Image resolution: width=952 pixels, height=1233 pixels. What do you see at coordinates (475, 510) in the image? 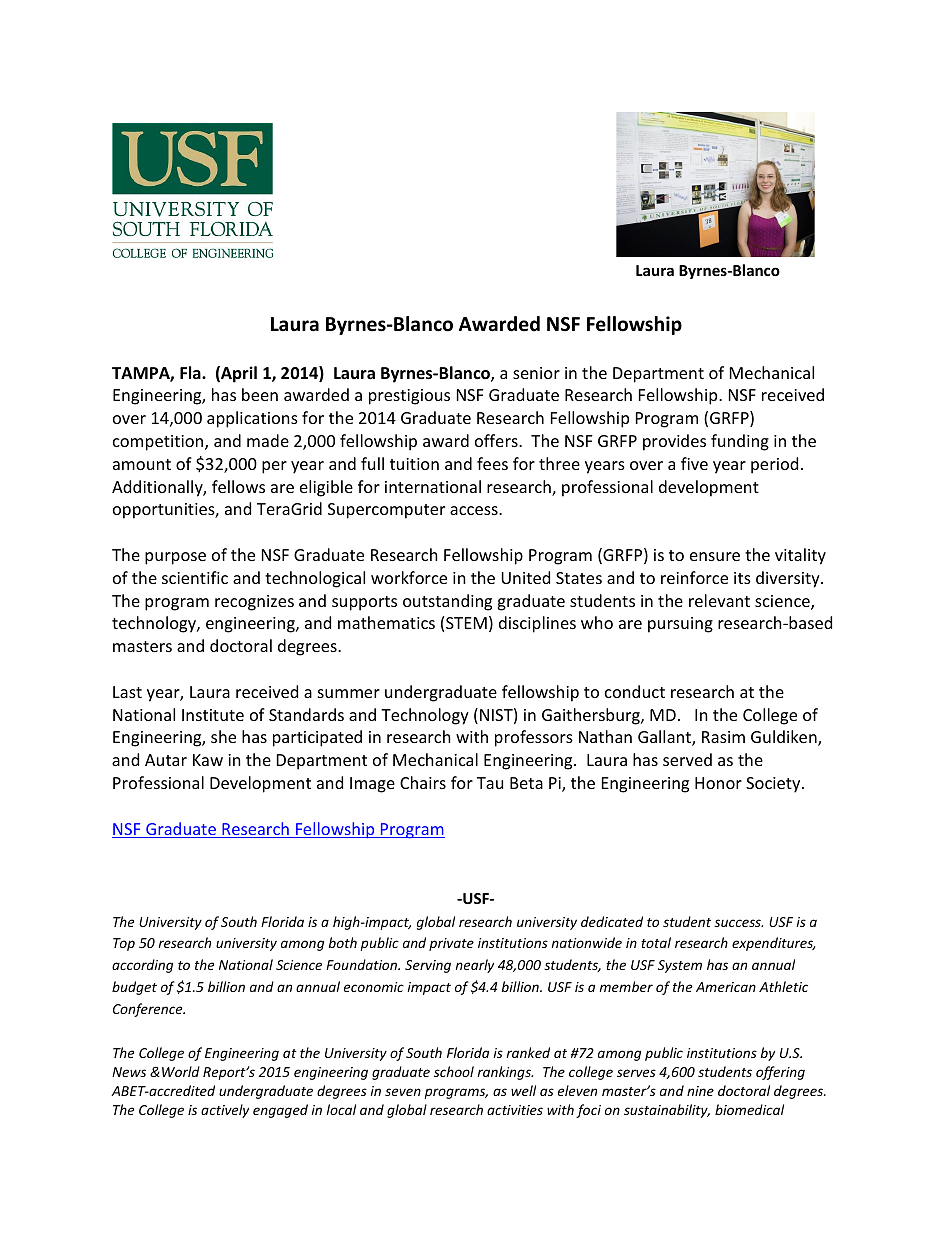
I see `access` at bounding box center [475, 510].
